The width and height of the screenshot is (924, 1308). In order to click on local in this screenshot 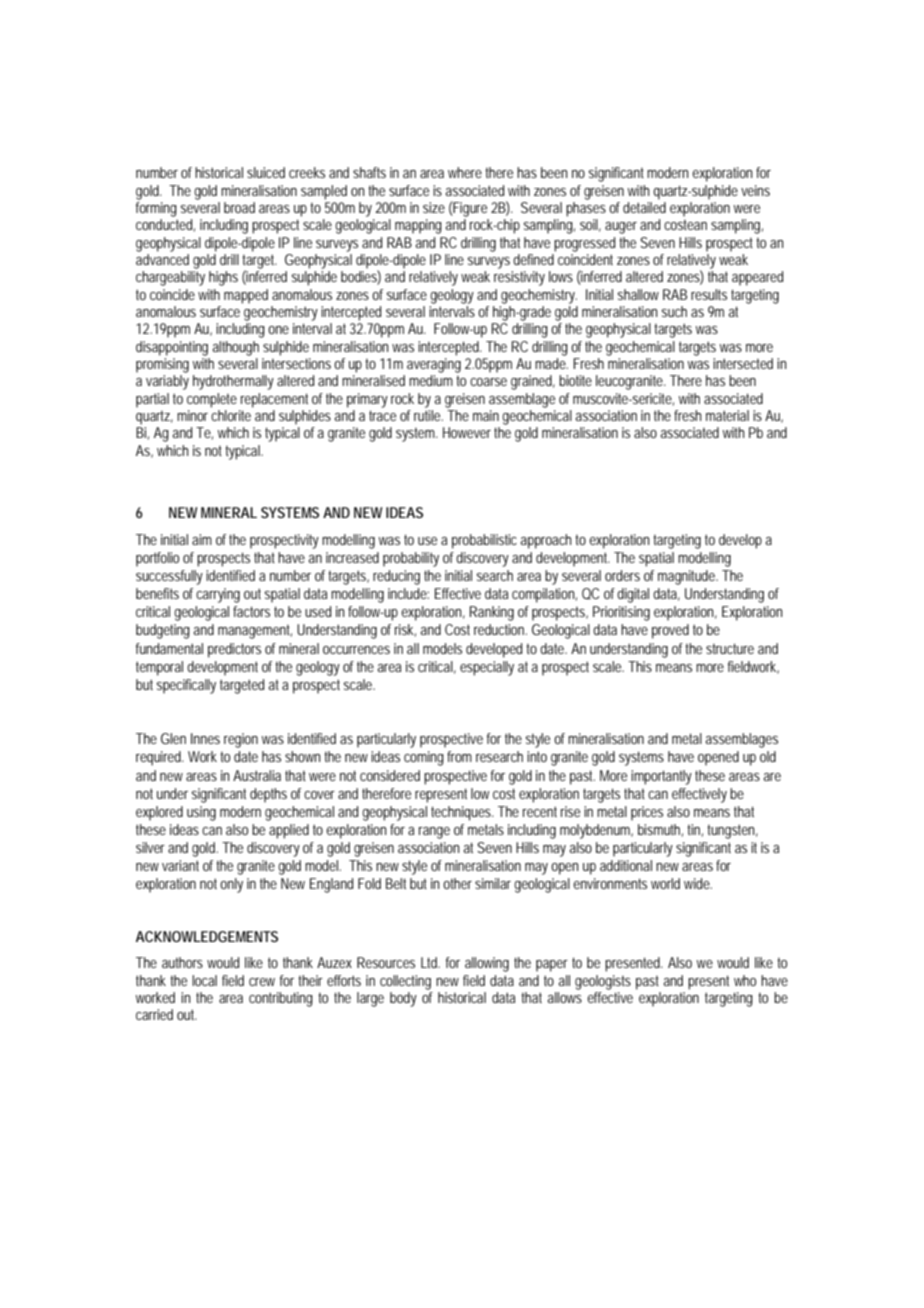, I will do `click(204, 980)`.
